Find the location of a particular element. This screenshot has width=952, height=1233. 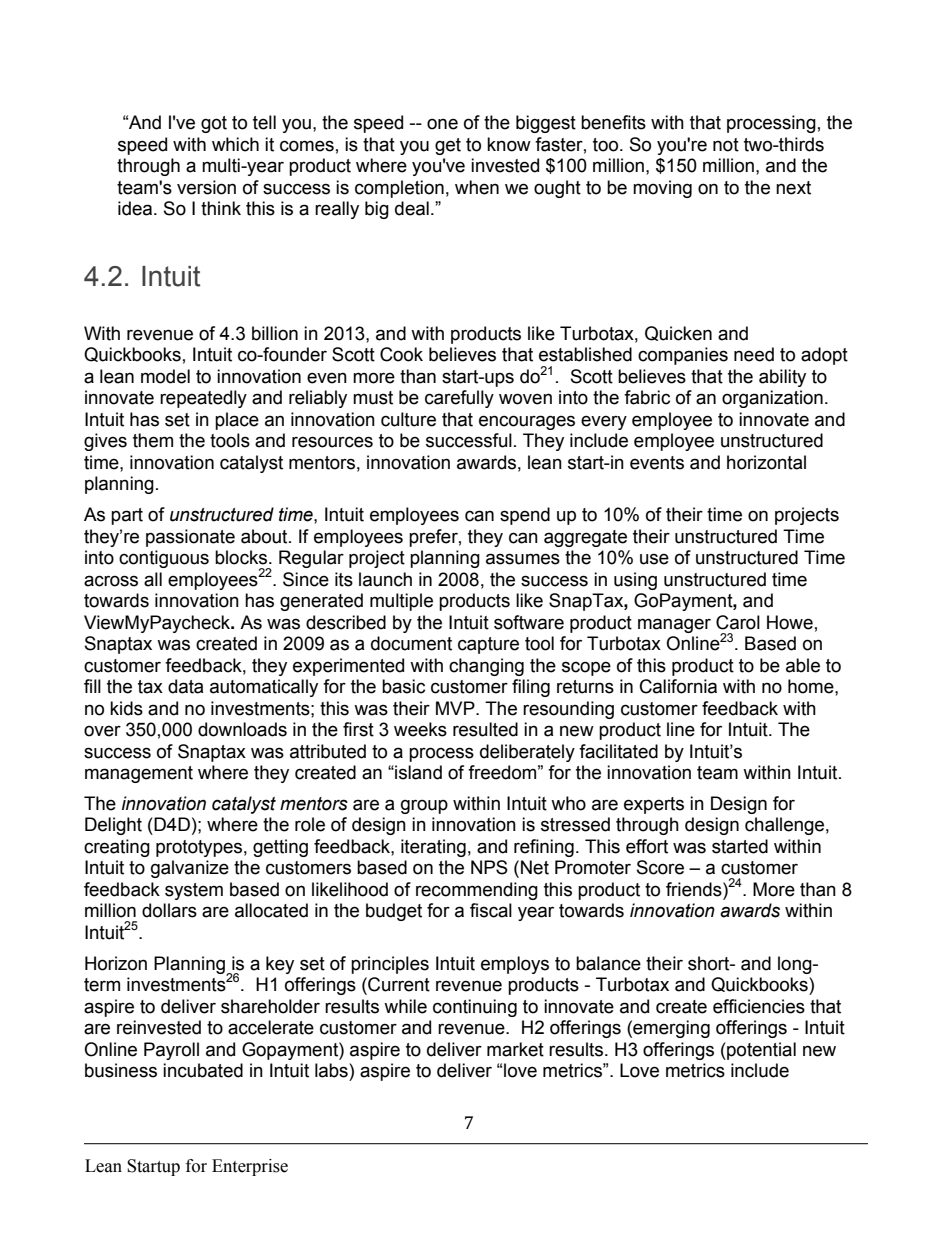

potential is located at coordinates (760, 1051).
